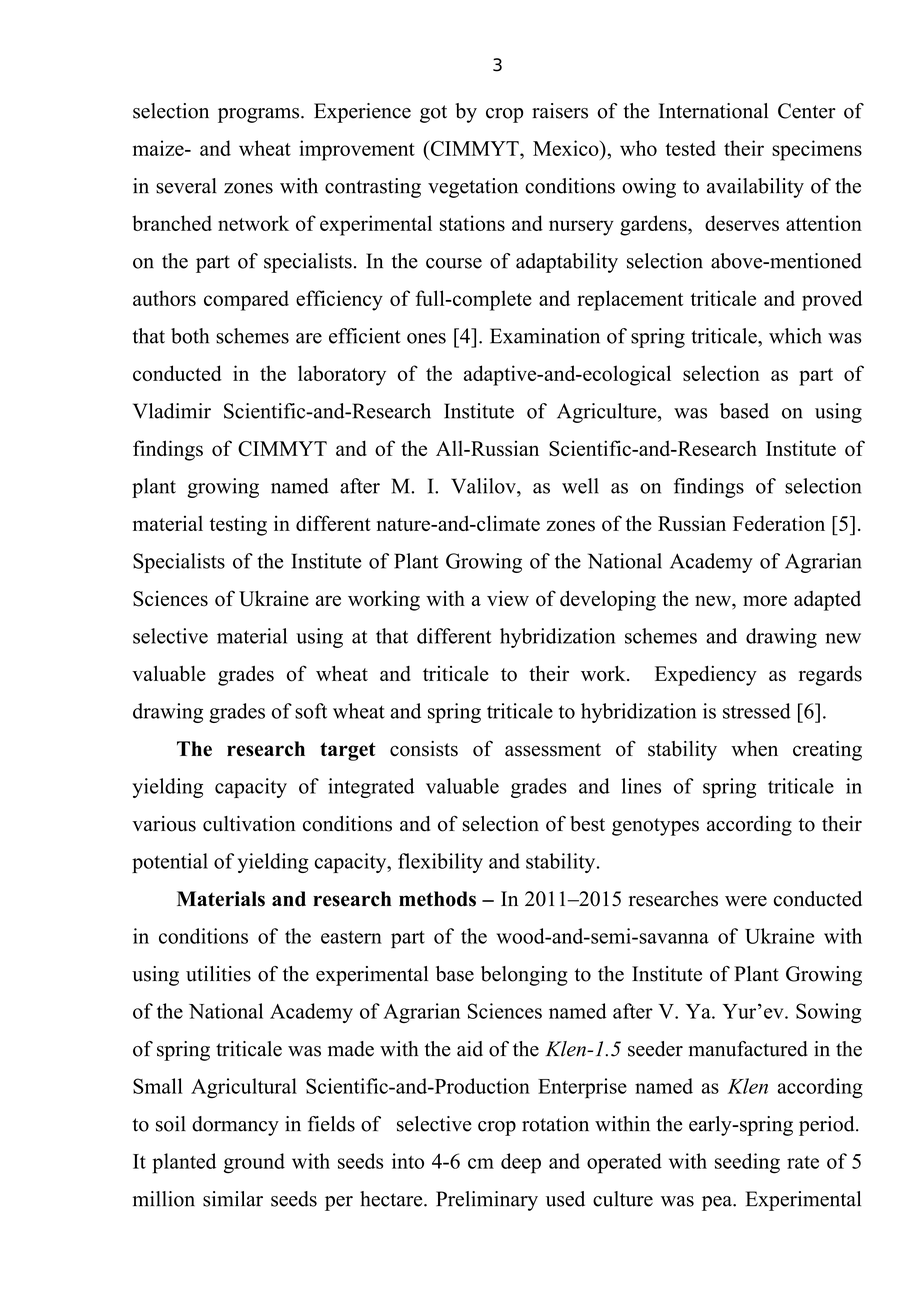 The image size is (924, 1308). Describe the element at coordinates (755, 188) in the screenshot. I see `availability` at that location.
